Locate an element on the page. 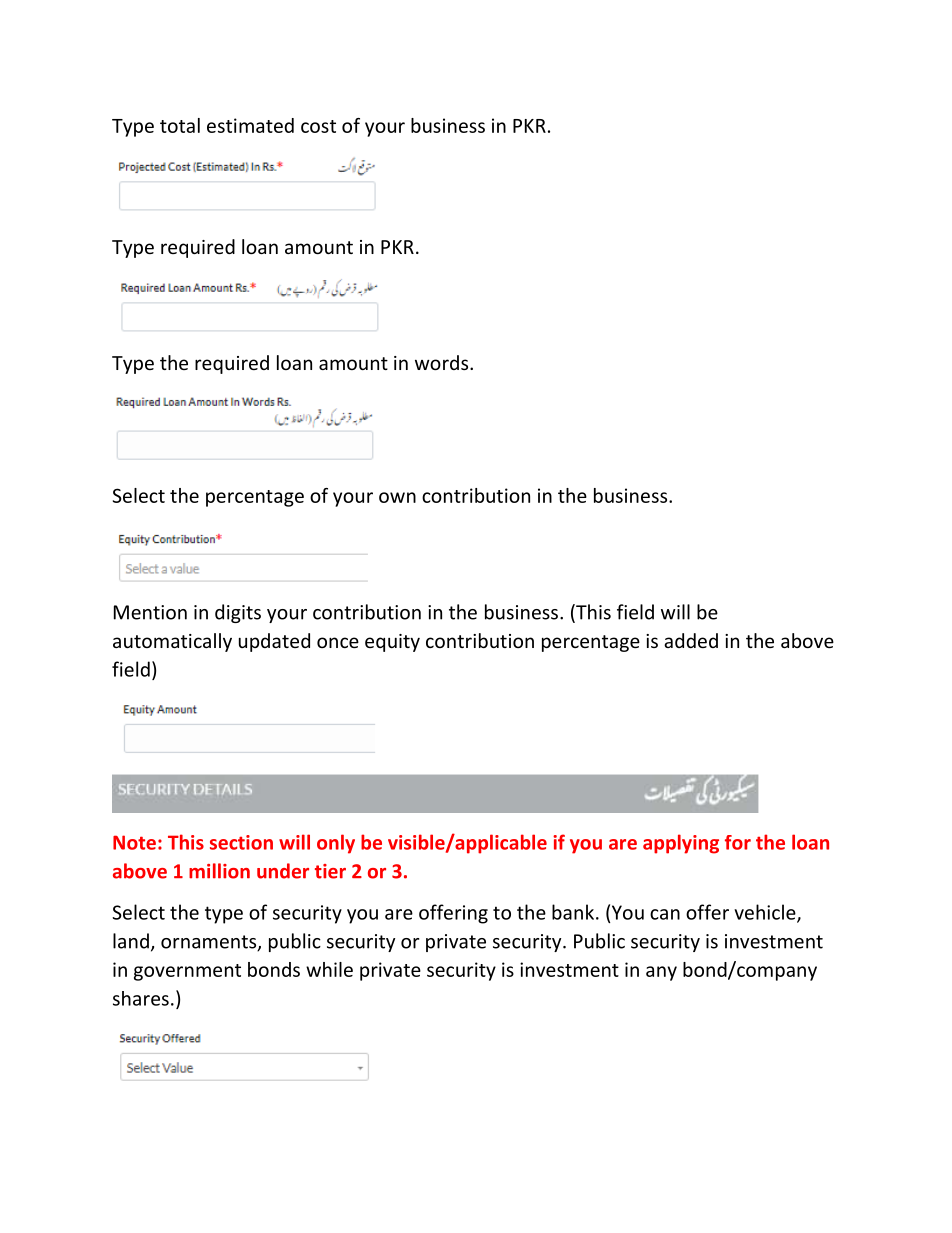  government is located at coordinates (187, 972).
